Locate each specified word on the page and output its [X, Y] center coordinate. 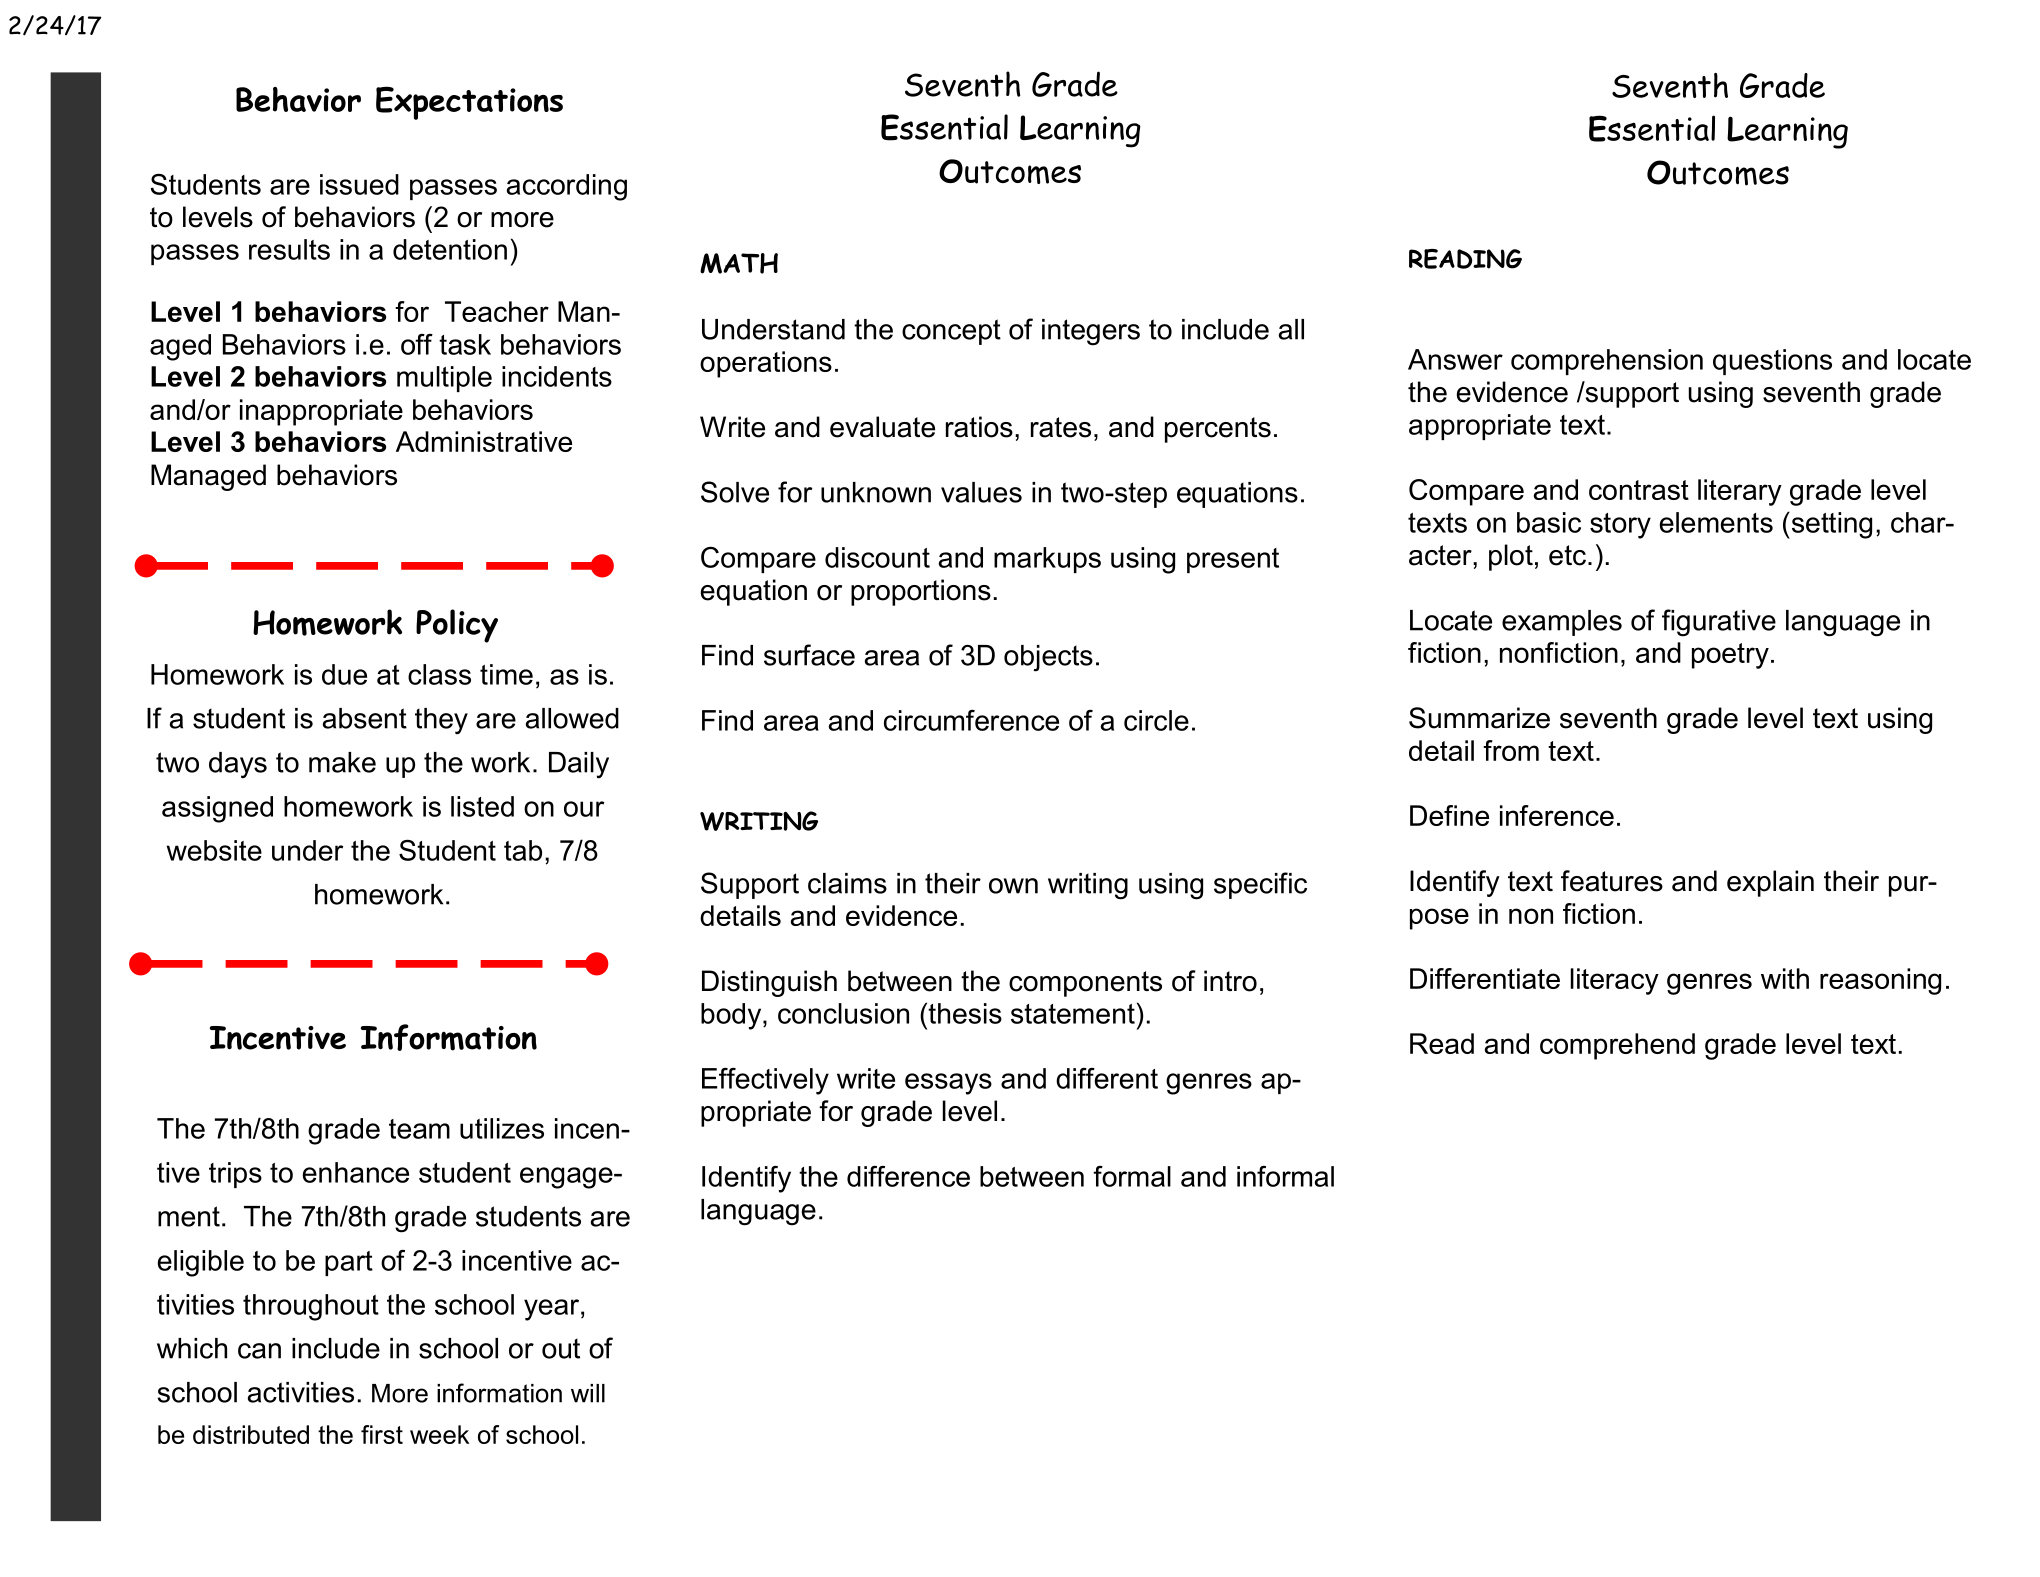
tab [523, 850]
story [1620, 526]
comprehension [1607, 362]
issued [359, 184]
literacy [1615, 981]
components [1085, 984]
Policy [457, 626]
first [382, 1434]
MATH [739, 263]
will [588, 1393]
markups [1047, 560]
